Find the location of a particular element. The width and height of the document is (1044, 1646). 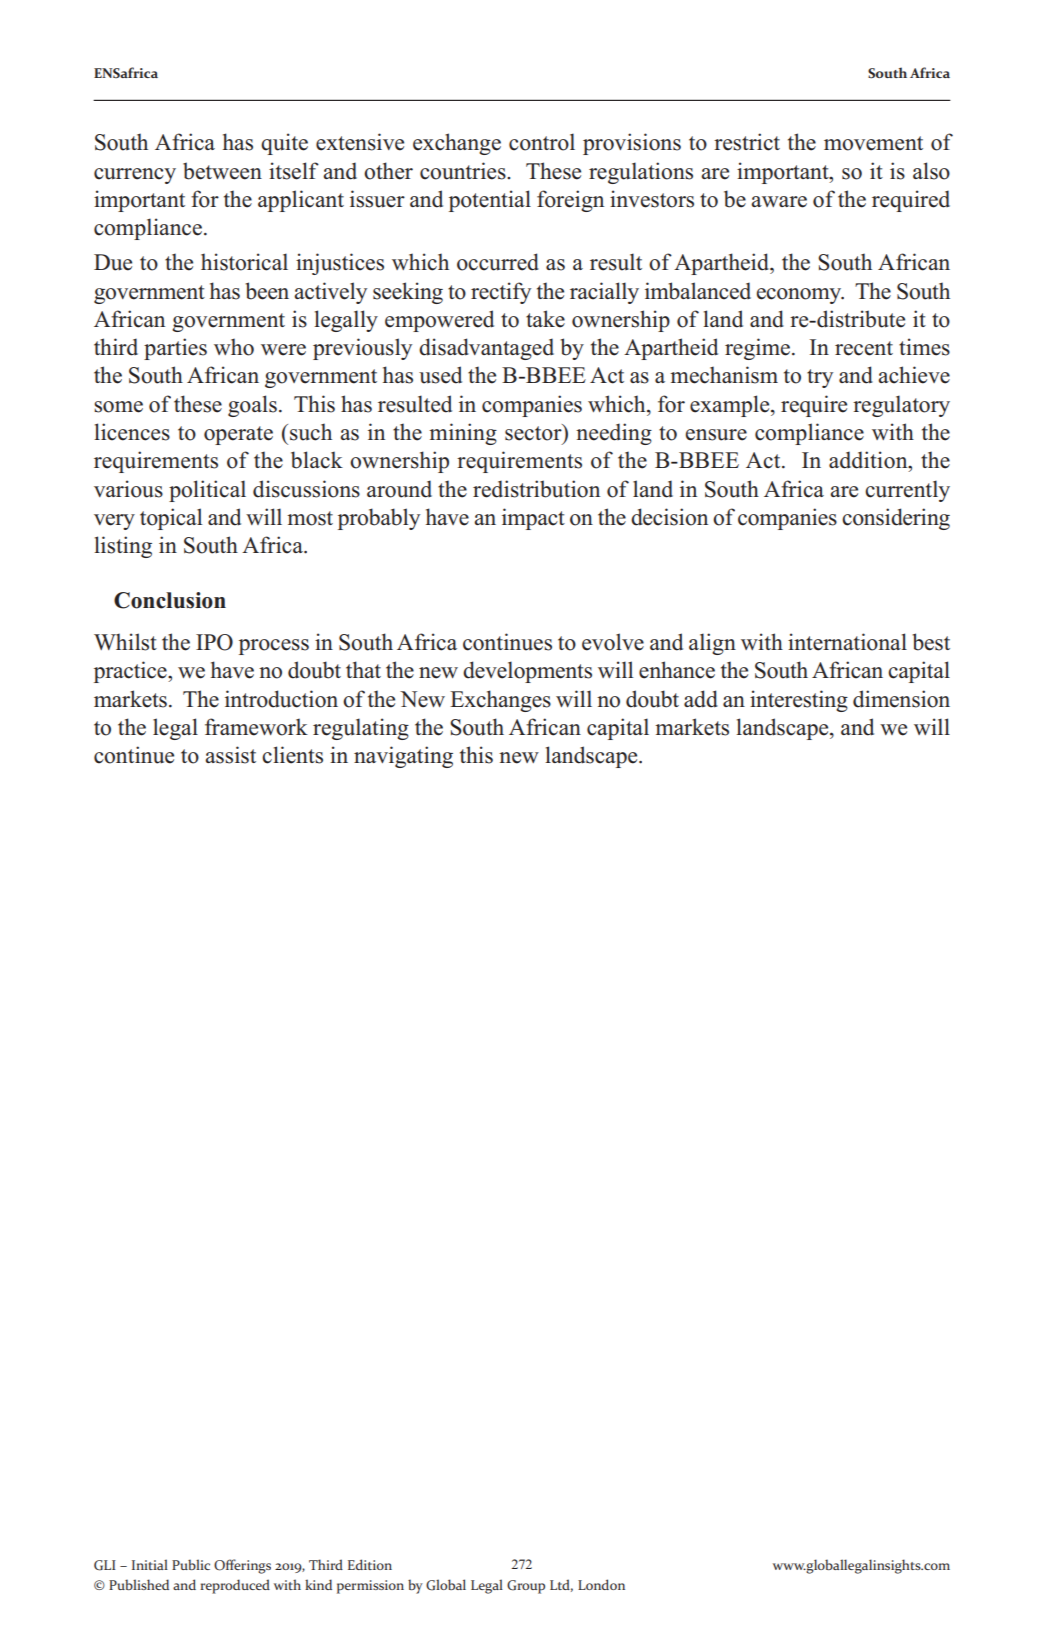

navigating is located at coordinates (403, 757).
